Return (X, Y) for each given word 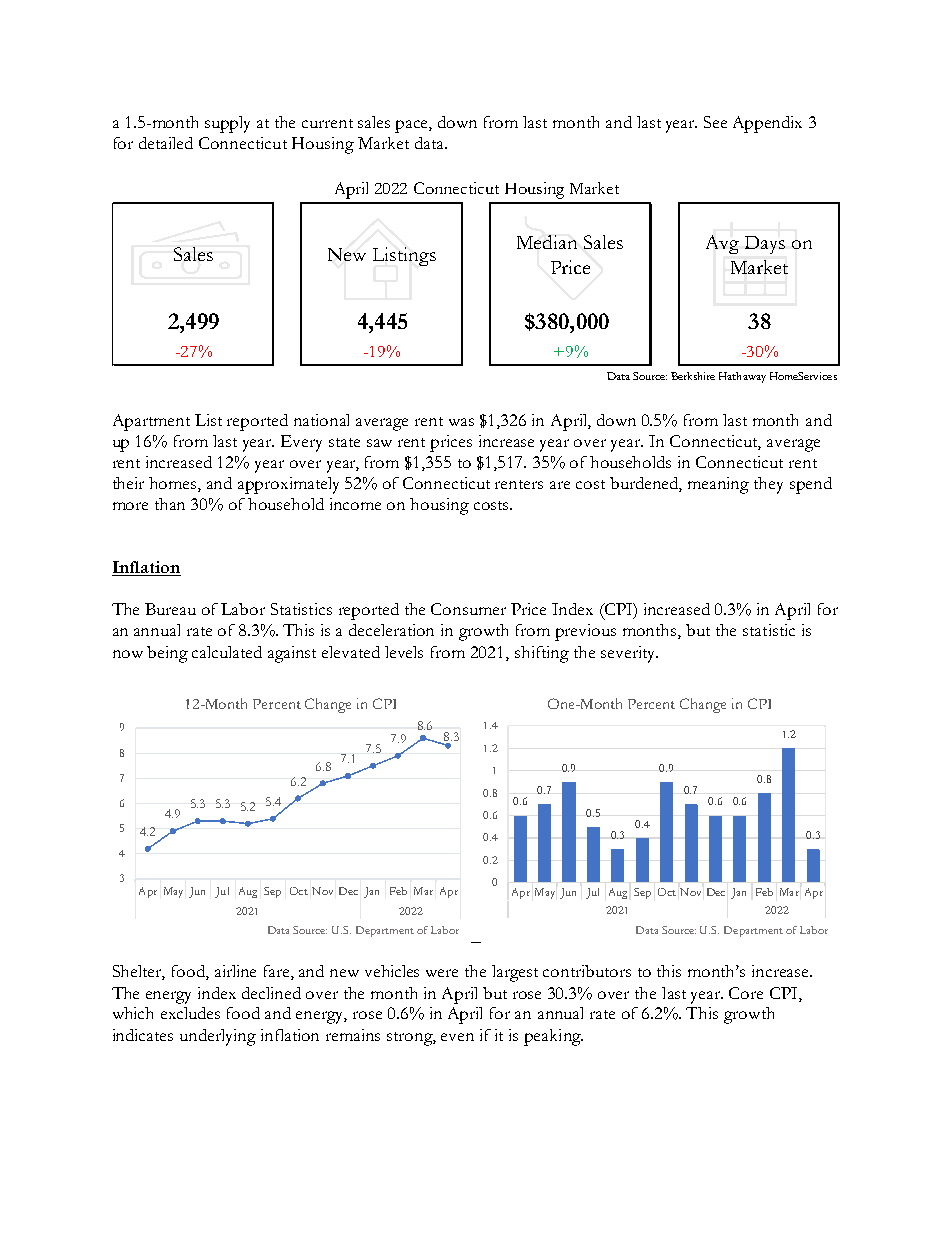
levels (404, 652)
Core (746, 993)
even (457, 1037)
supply (227, 124)
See (715, 122)
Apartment (151, 422)
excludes (190, 1013)
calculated (227, 652)
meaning (718, 485)
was (461, 422)
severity (629, 654)
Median (547, 242)
